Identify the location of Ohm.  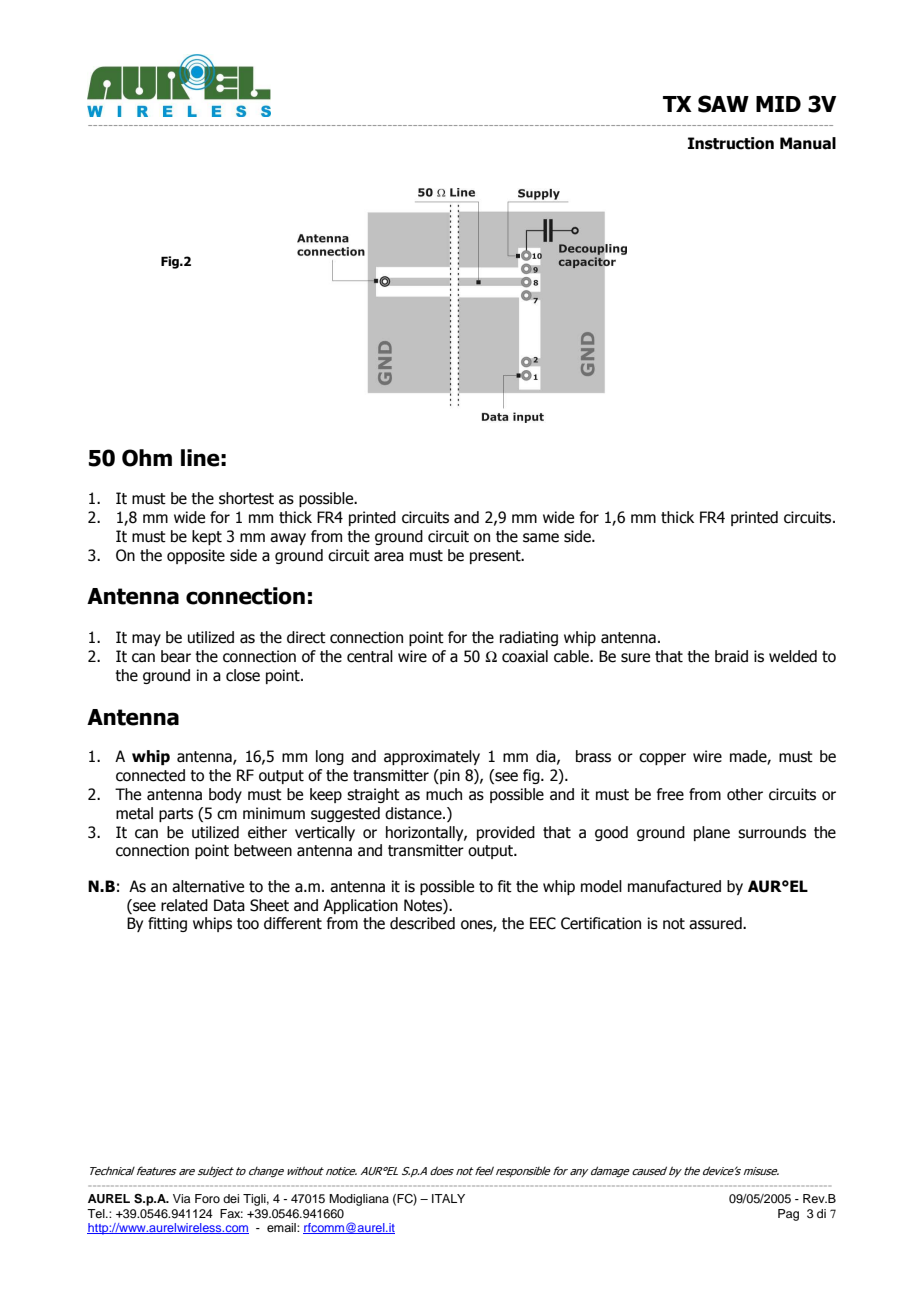
(147, 458).
